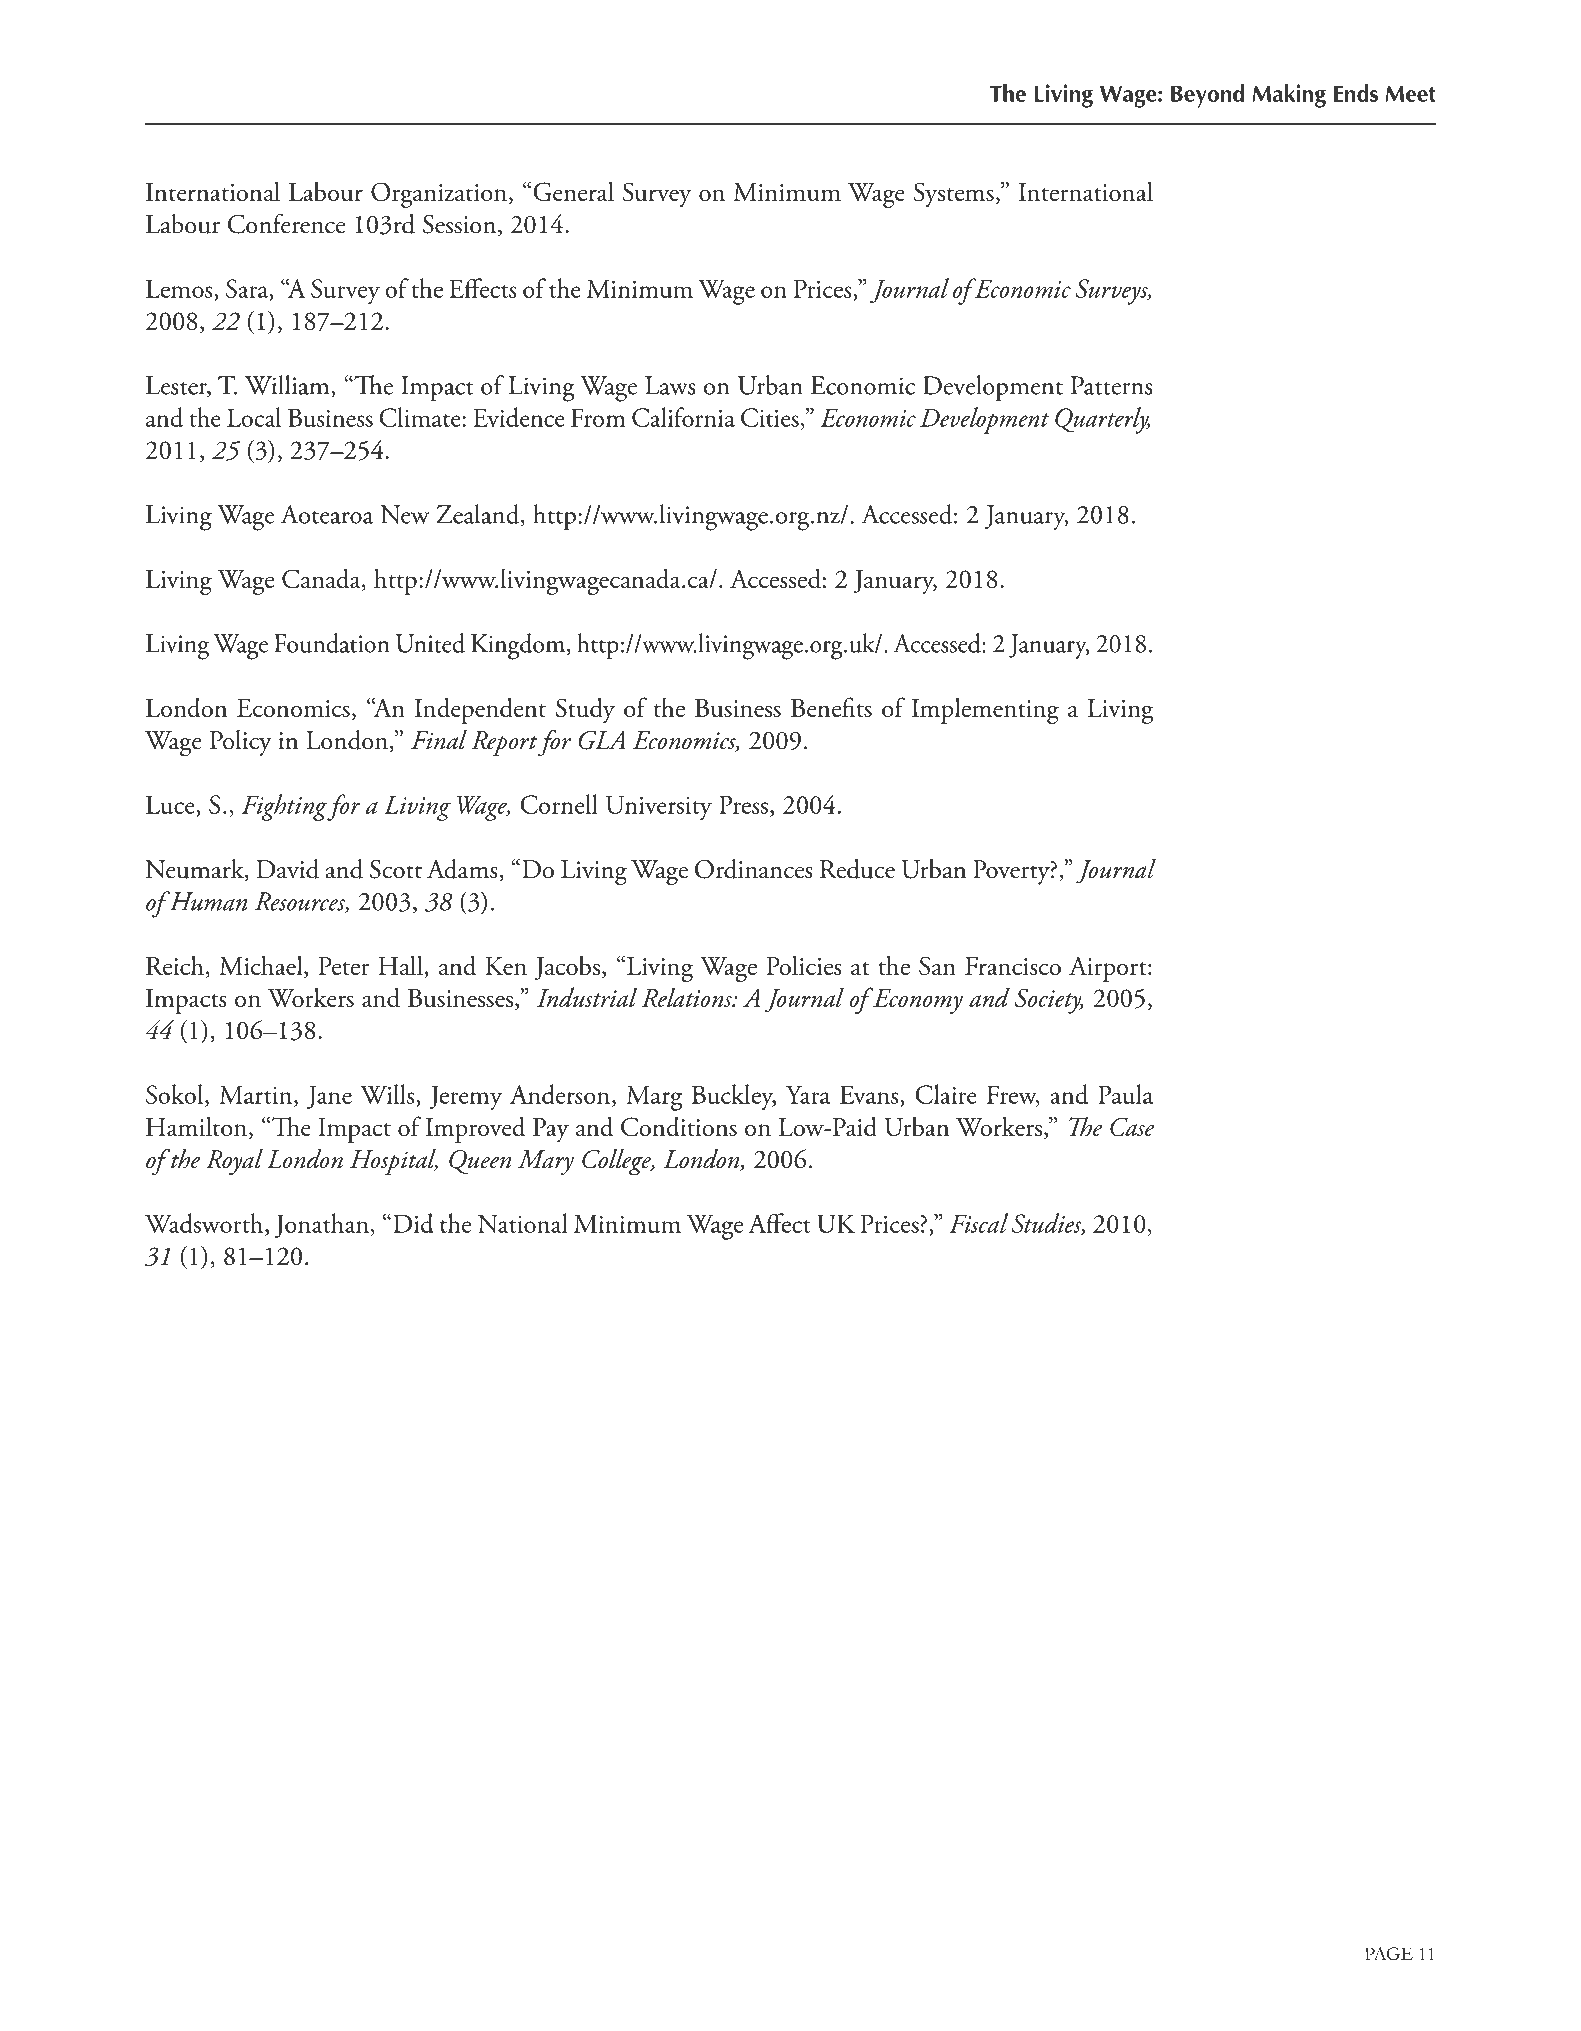 The height and width of the page is (2031, 1581). What do you see at coordinates (1125, 1094) in the page?
I see `Paula` at bounding box center [1125, 1094].
